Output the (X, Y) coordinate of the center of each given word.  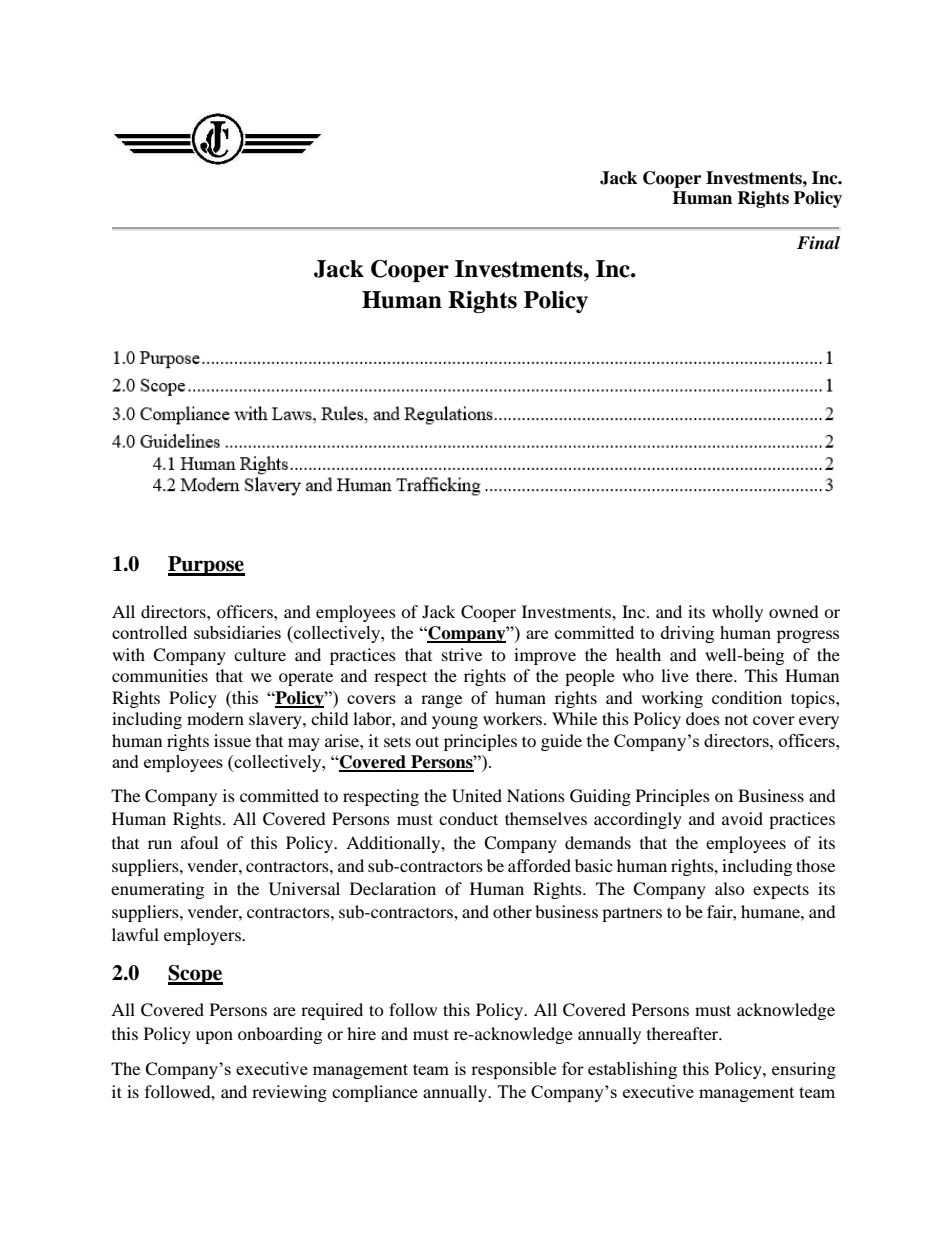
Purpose (206, 566)
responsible (513, 1070)
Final (818, 242)
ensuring (804, 1070)
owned (794, 611)
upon (214, 1037)
